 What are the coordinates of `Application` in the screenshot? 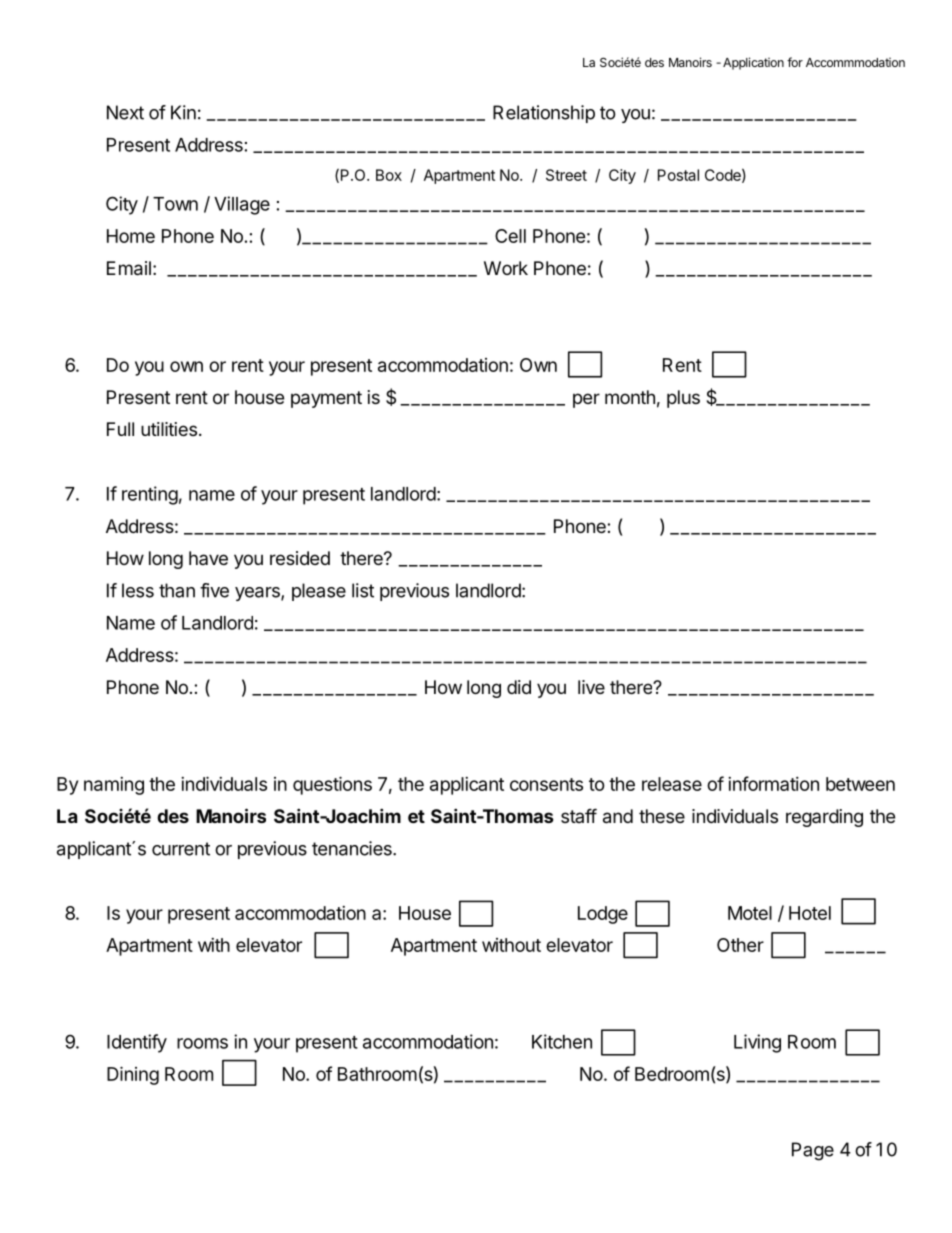 It's located at (753, 63).
